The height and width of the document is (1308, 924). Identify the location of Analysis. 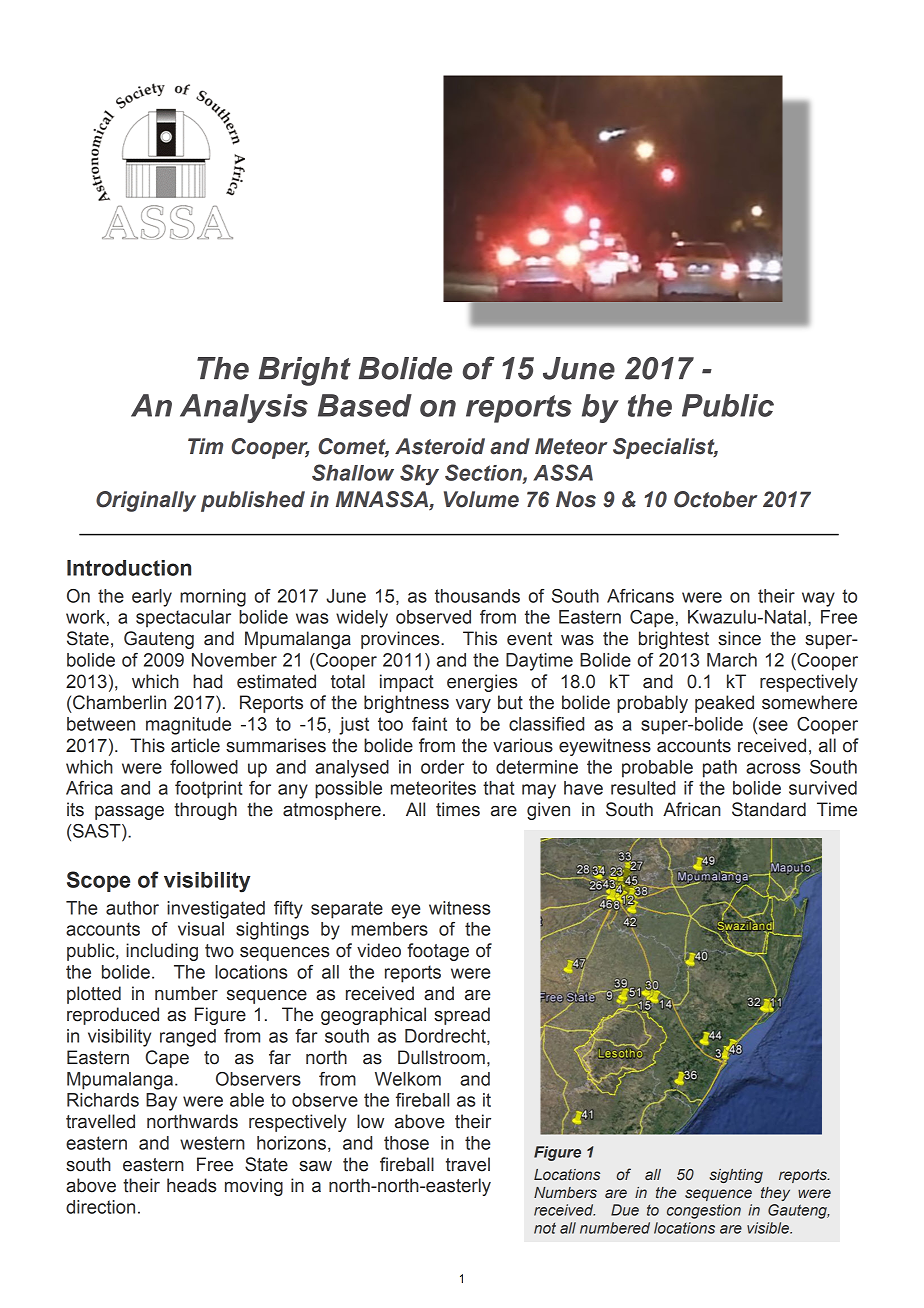
(244, 408).
